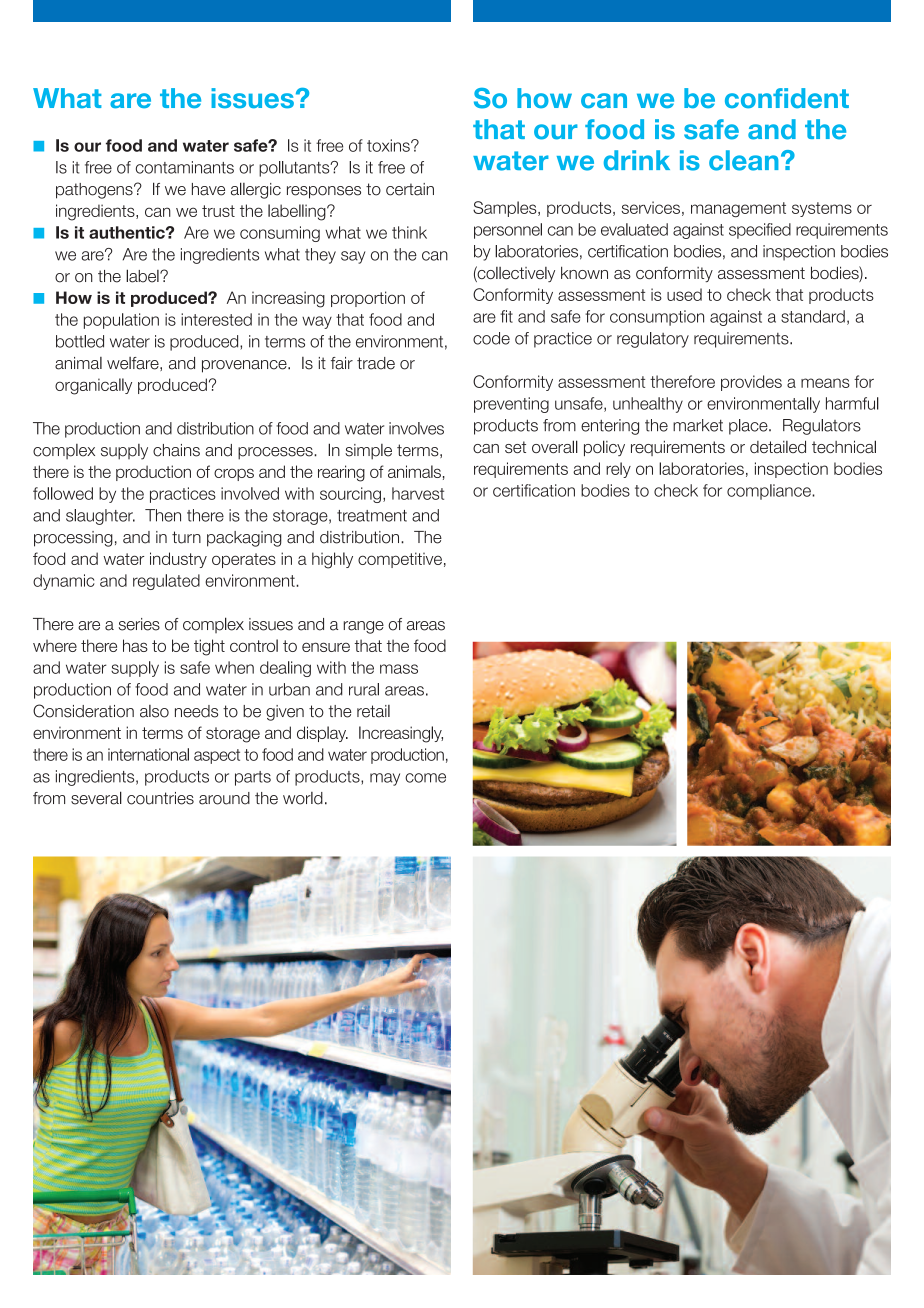 The height and width of the screenshot is (1308, 924). What do you see at coordinates (400, 560) in the screenshot?
I see `competitive` at bounding box center [400, 560].
